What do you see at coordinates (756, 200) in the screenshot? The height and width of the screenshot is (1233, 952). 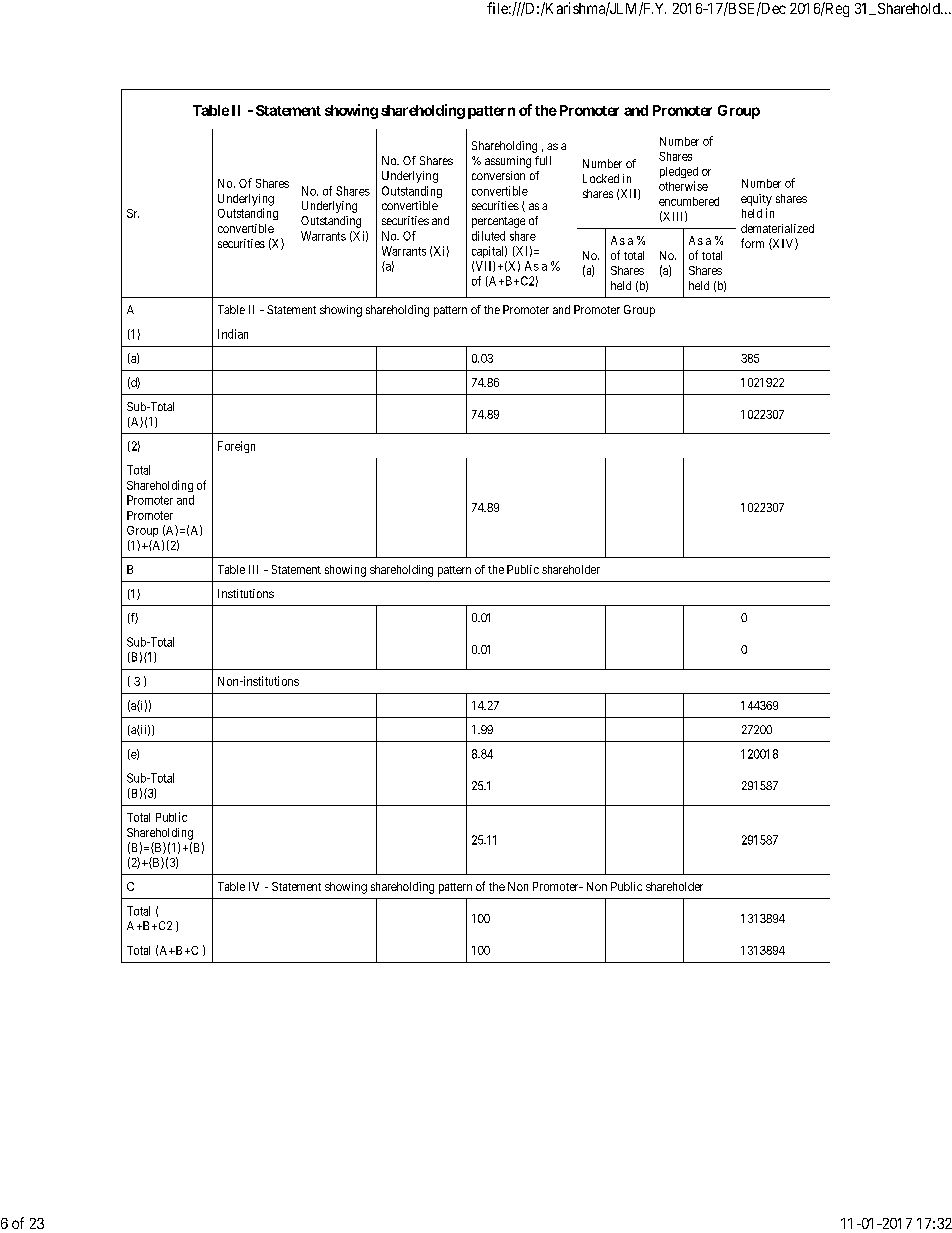 I see `equity` at bounding box center [756, 200].
